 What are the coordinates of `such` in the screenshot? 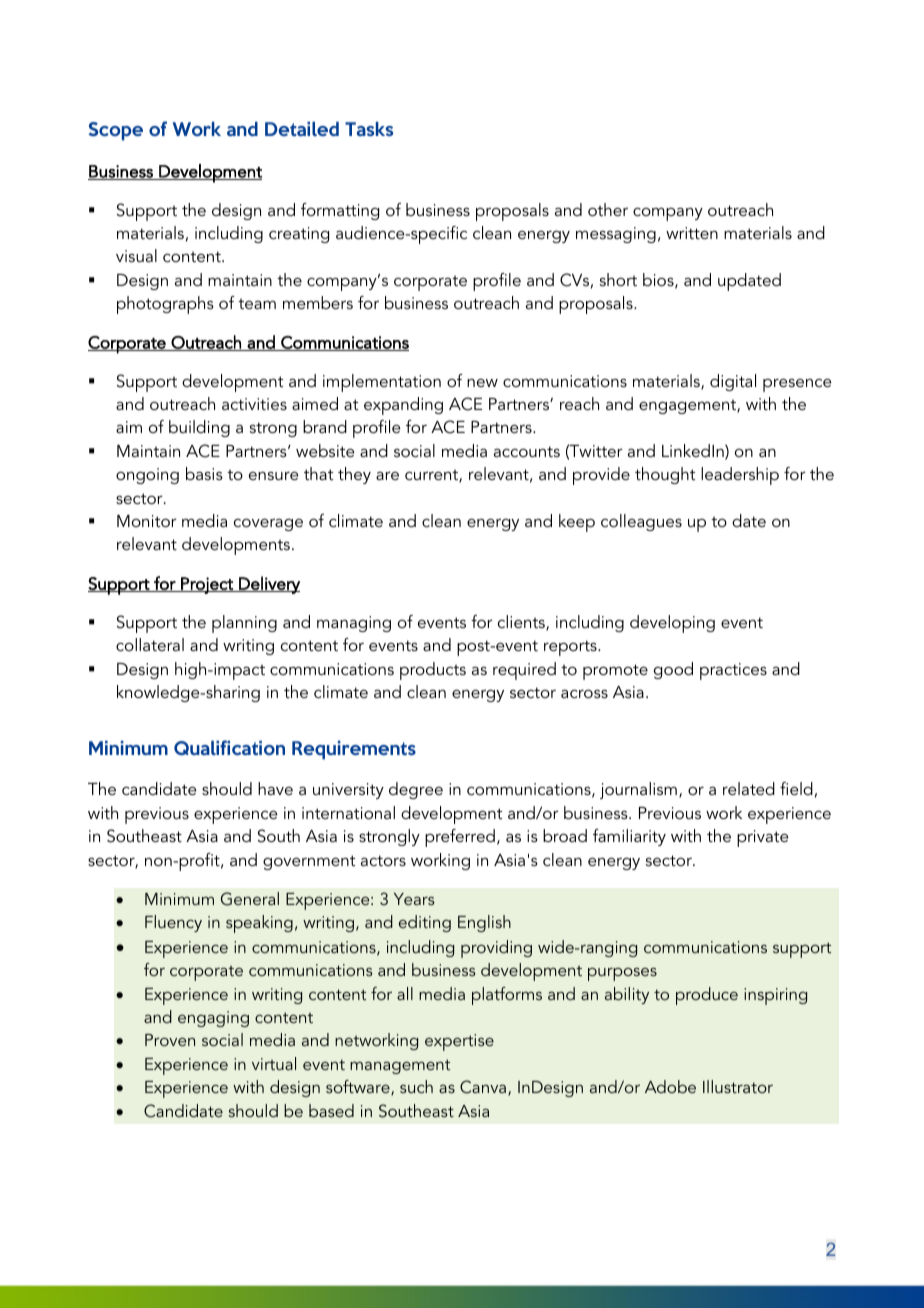 It's located at (416, 1086).
